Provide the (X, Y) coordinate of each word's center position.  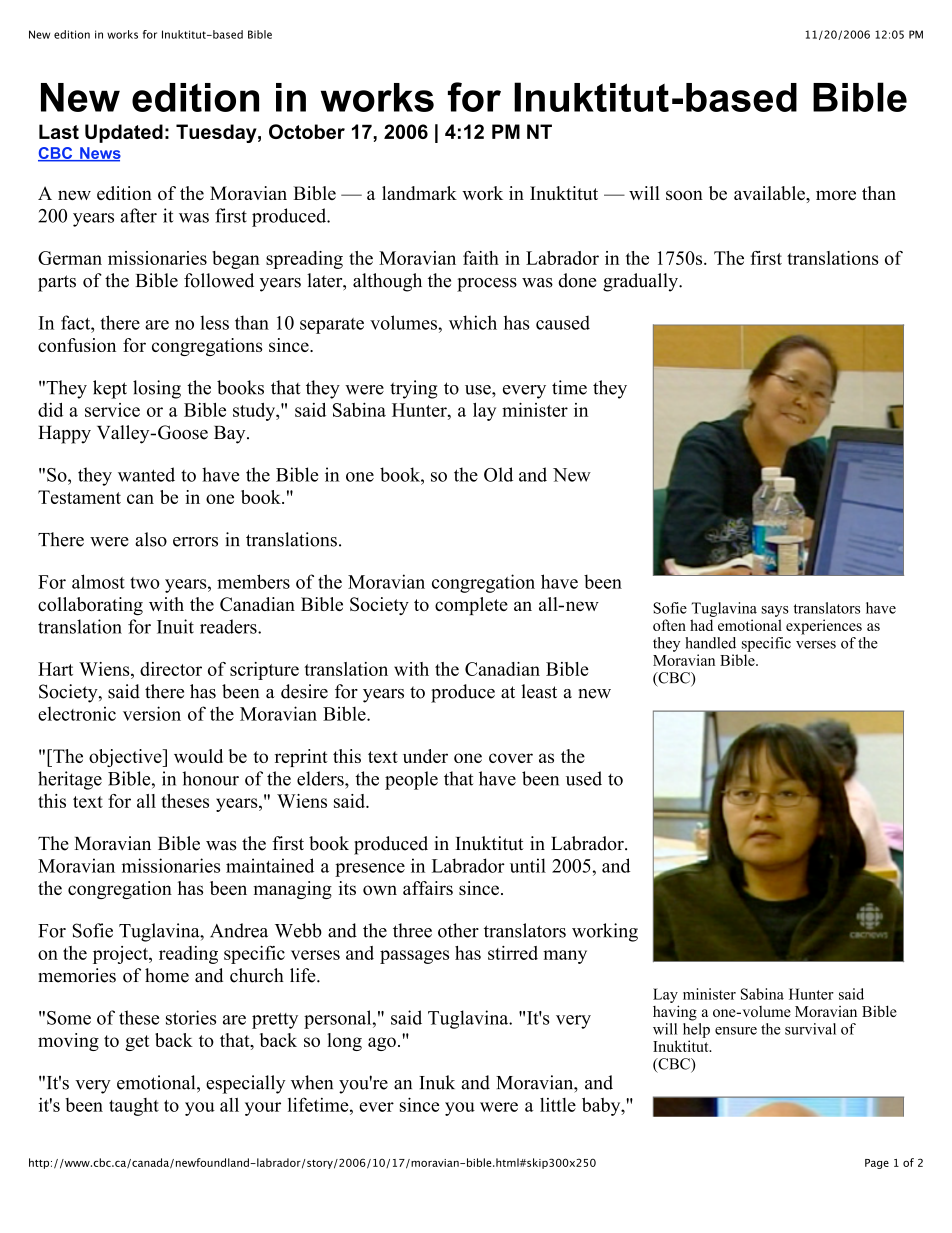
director (171, 669)
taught (134, 1107)
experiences (824, 627)
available (770, 193)
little (558, 1105)
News (99, 154)
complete (471, 606)
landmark (419, 193)
